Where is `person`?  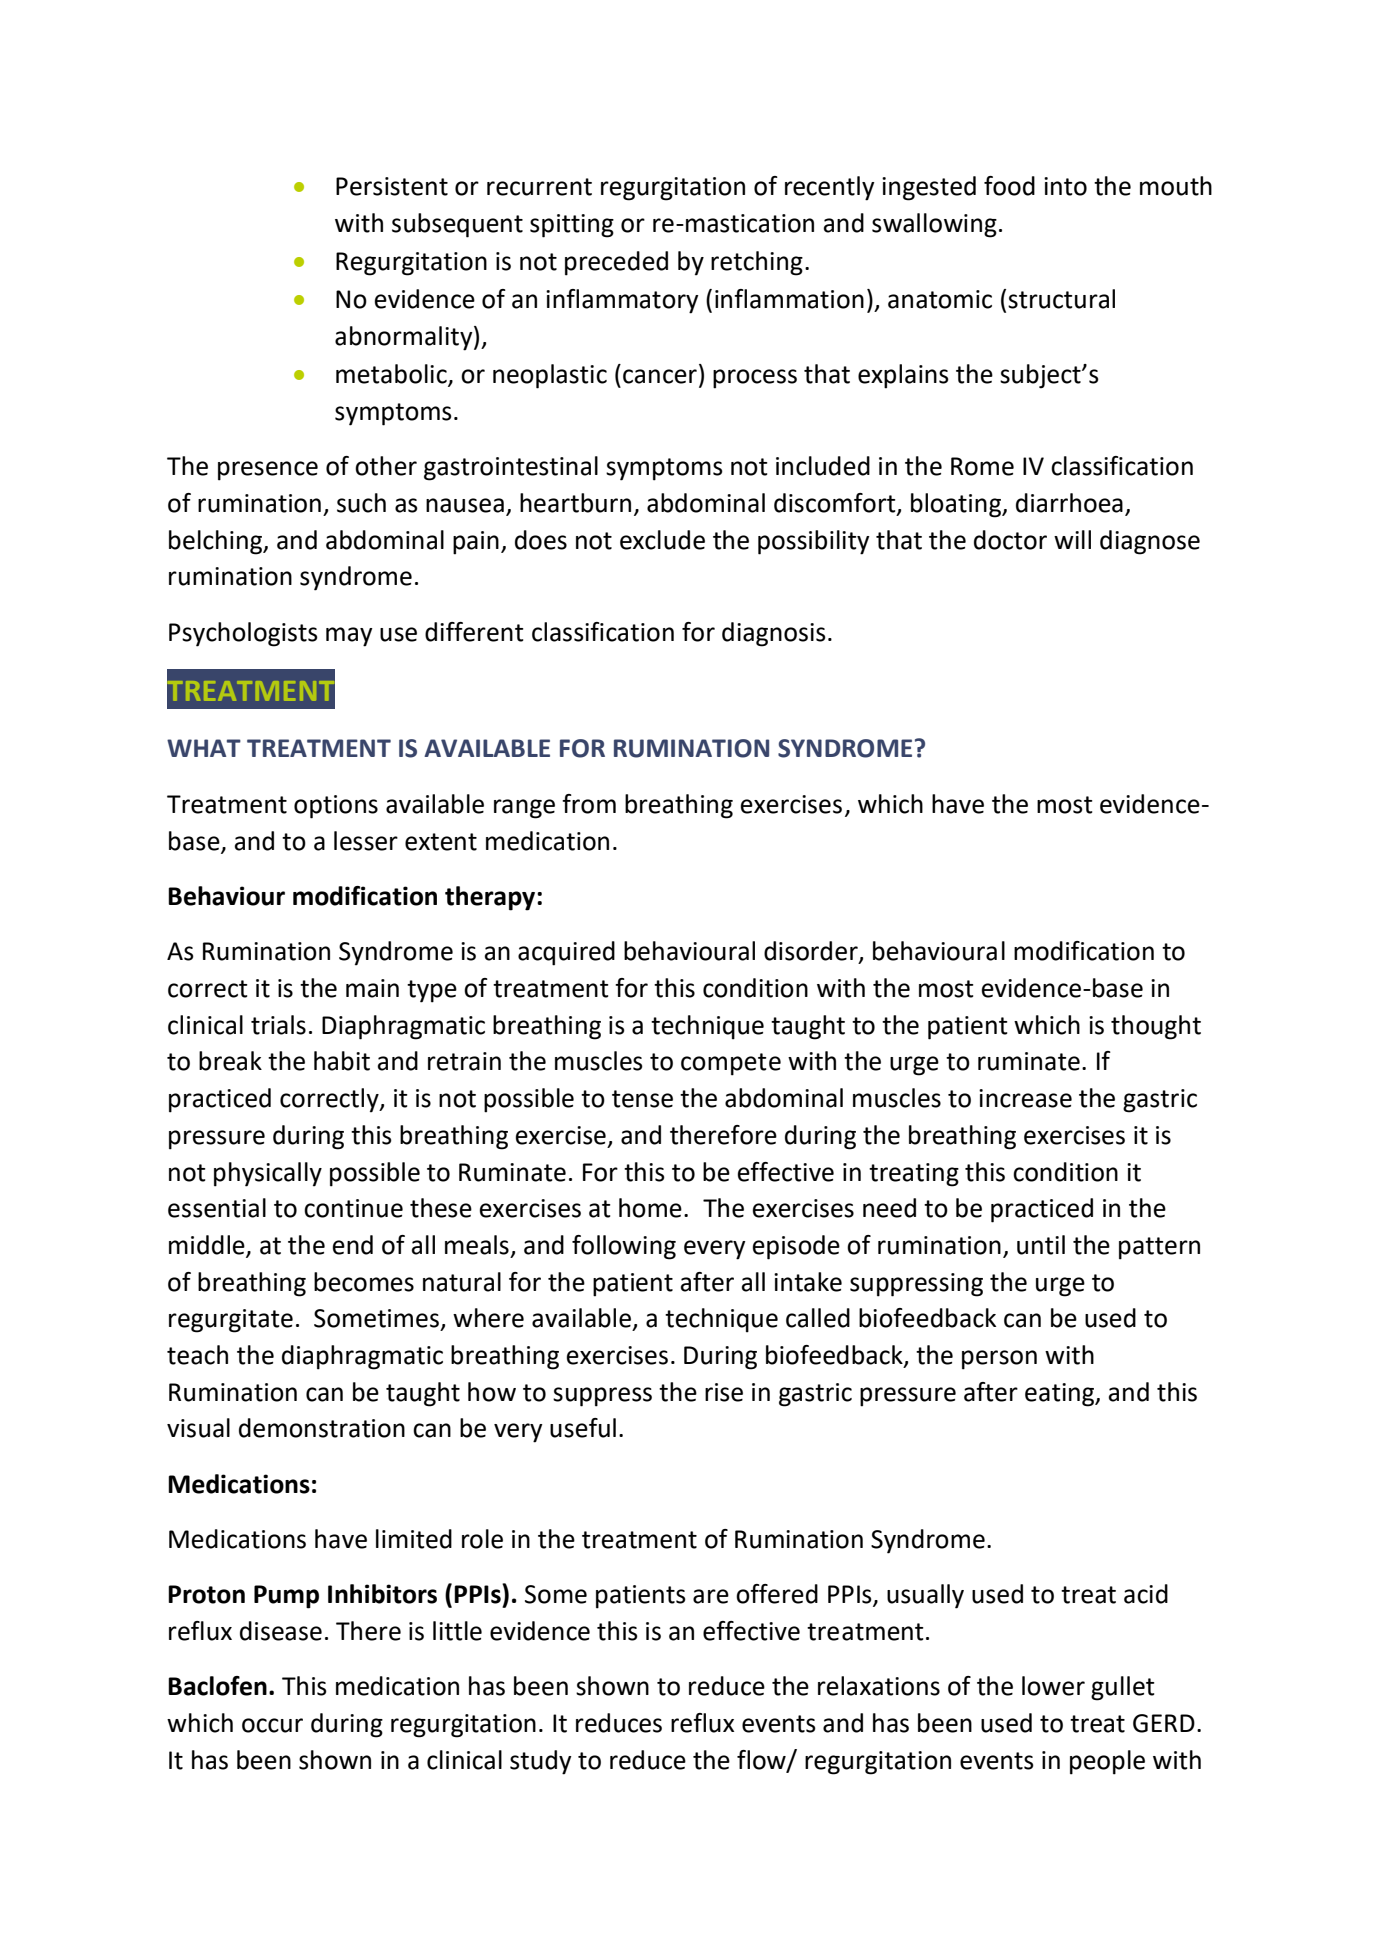
person is located at coordinates (999, 1360).
